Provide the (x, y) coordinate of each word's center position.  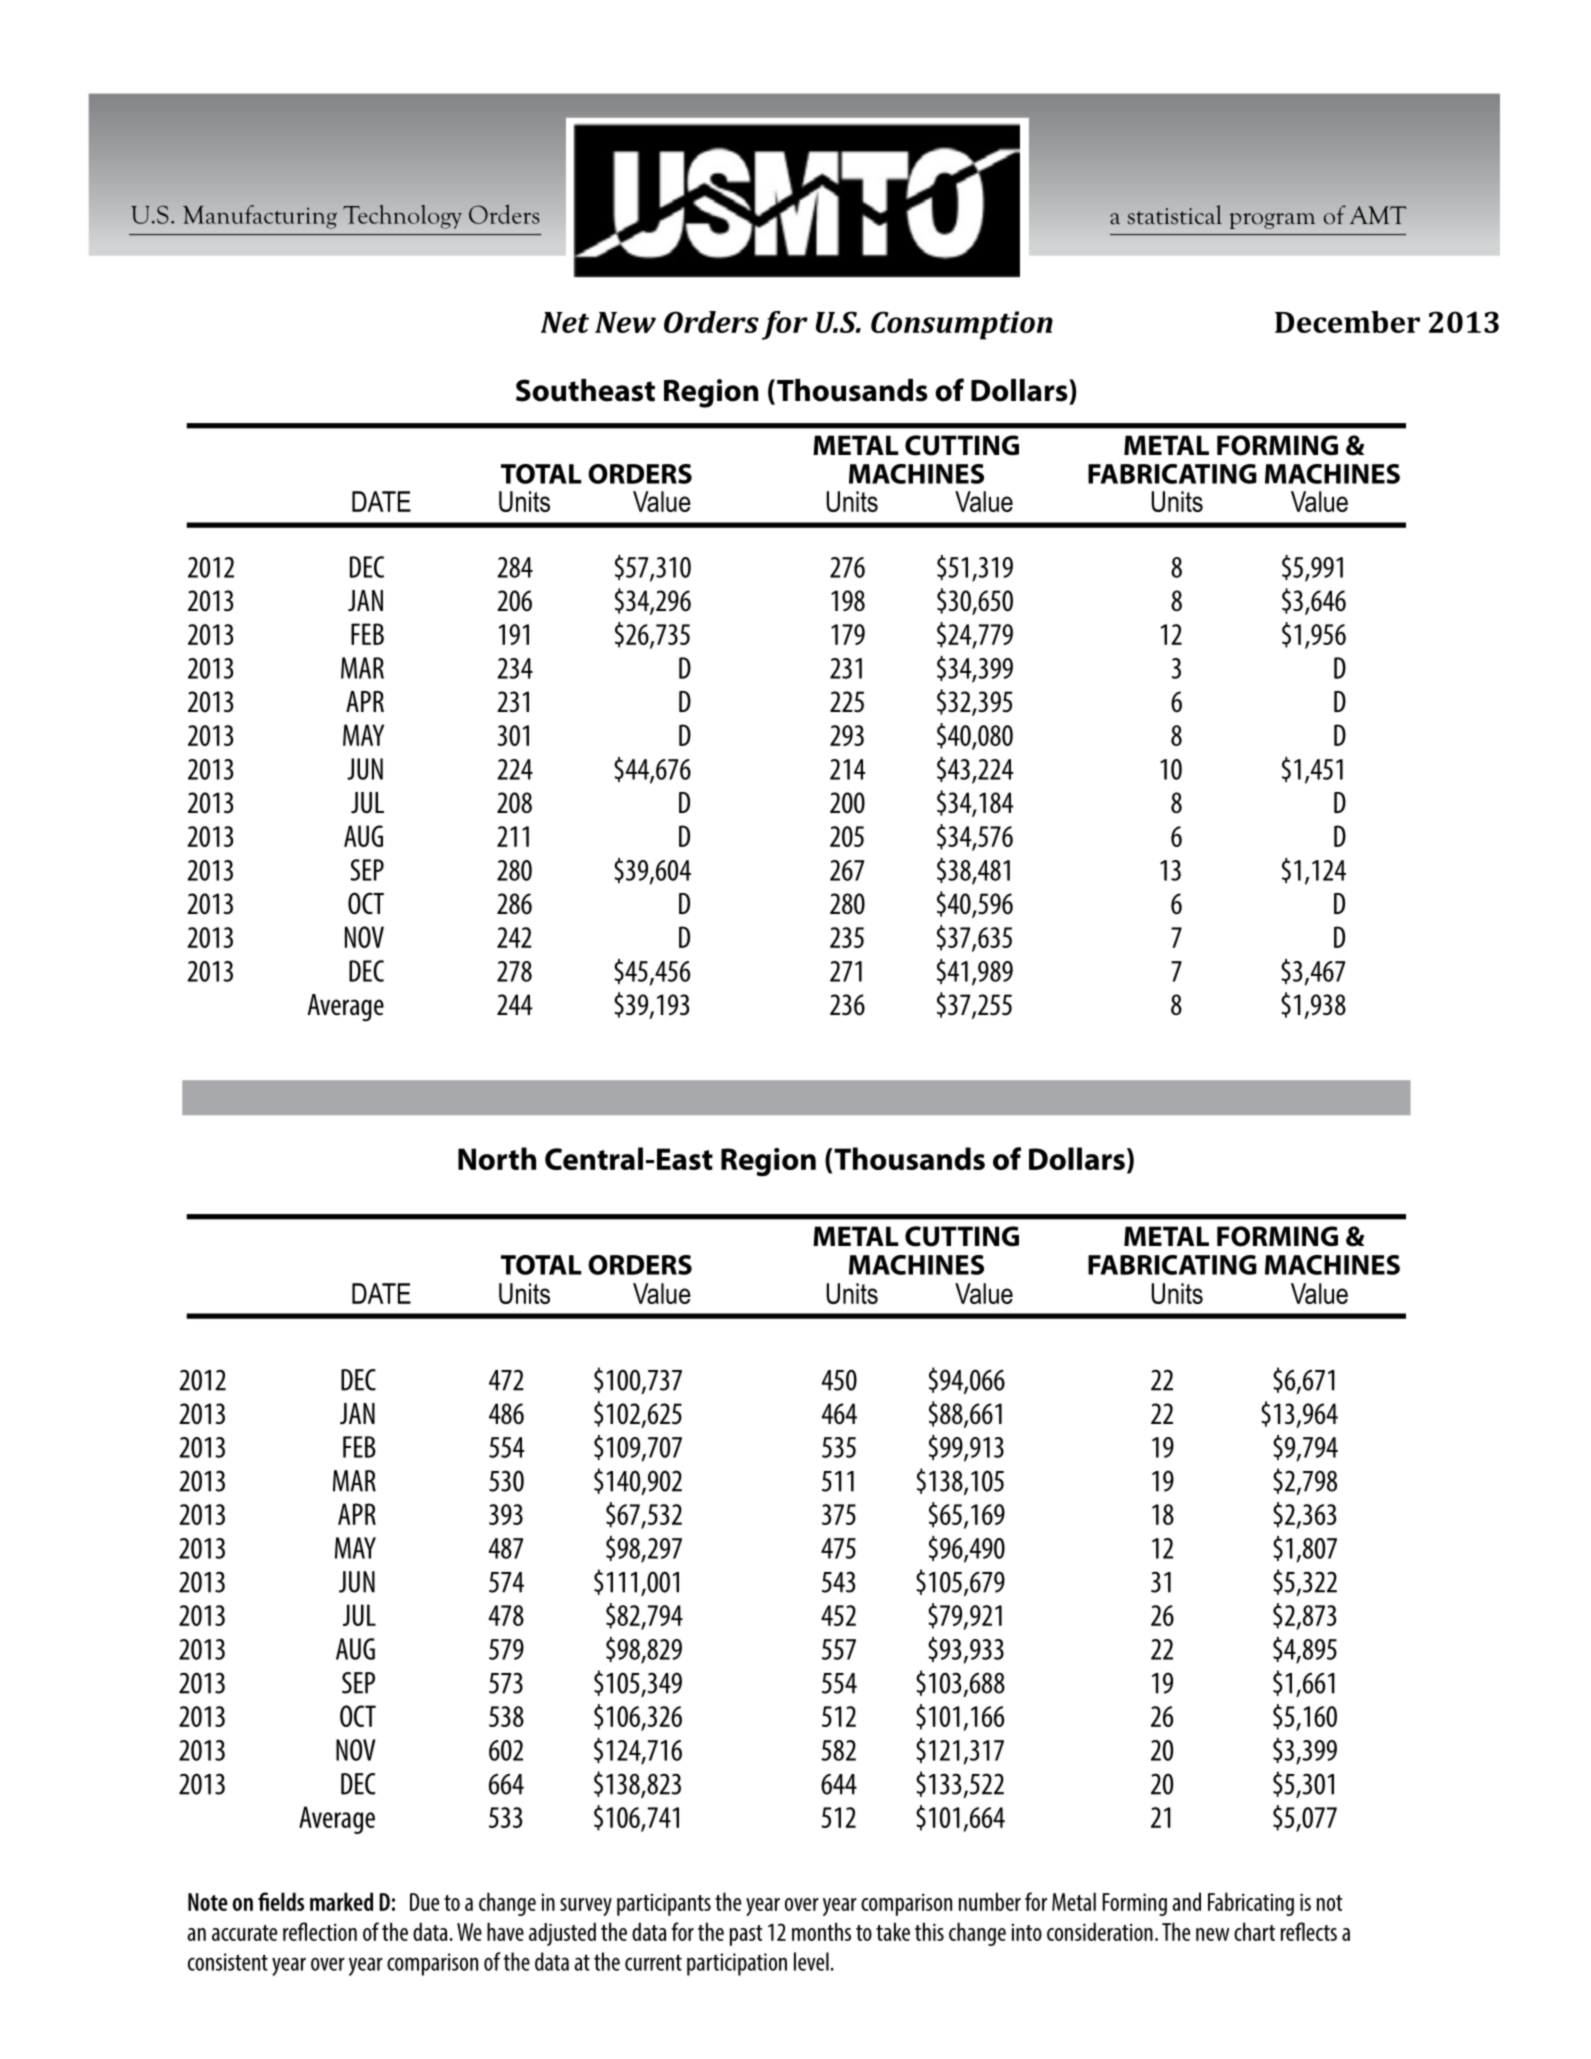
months (821, 1931)
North (497, 1158)
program (1272, 221)
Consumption (962, 325)
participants (664, 1904)
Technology (402, 217)
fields (281, 1901)
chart (1254, 1931)
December (1347, 322)
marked (341, 1901)
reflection (320, 1931)
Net (565, 322)
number (990, 1901)
